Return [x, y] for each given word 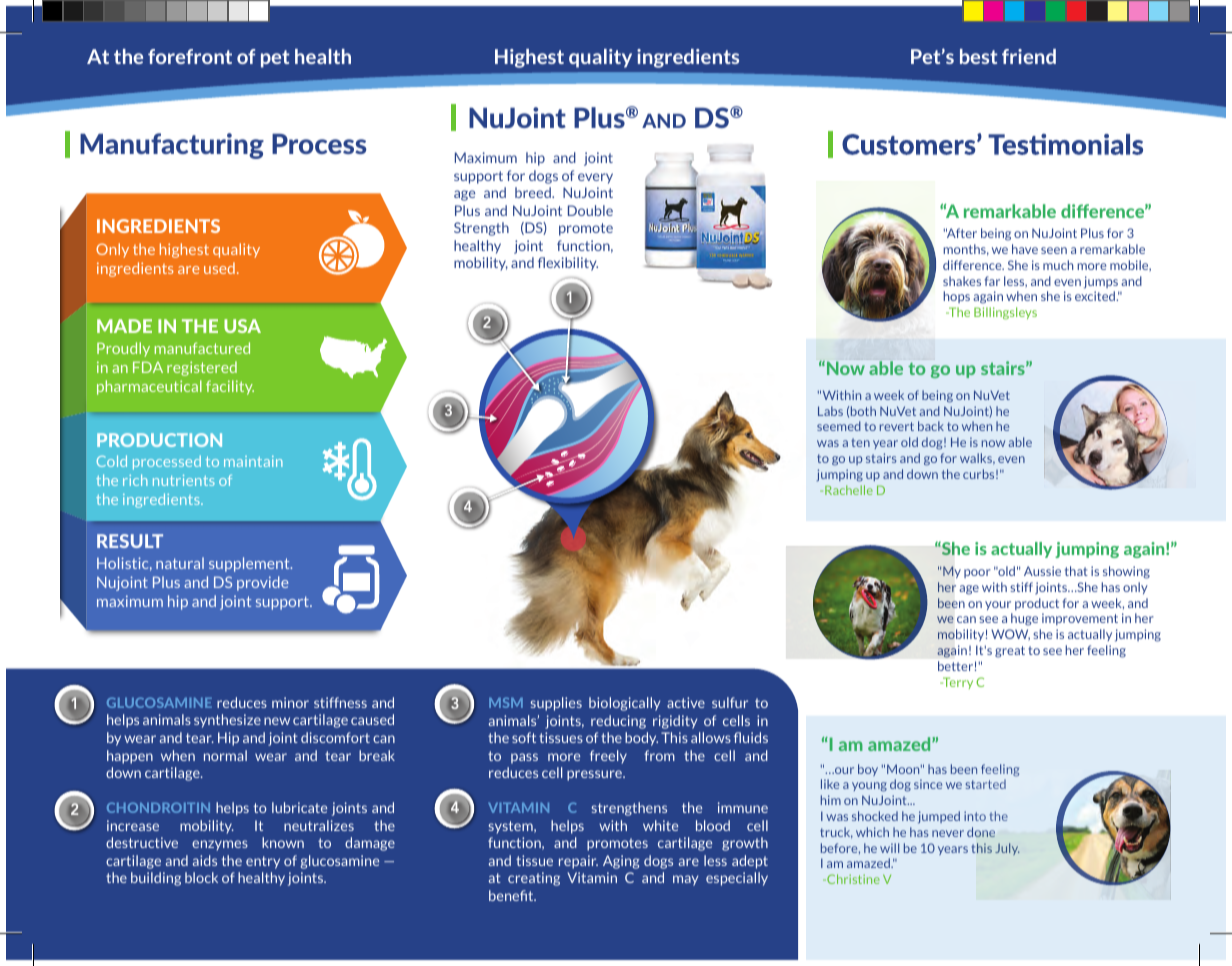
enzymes [220, 845]
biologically [624, 704]
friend [1029, 56]
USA [242, 326]
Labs [830, 411]
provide [262, 583]
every [595, 178]
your [998, 605]
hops [956, 297]
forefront [190, 56]
